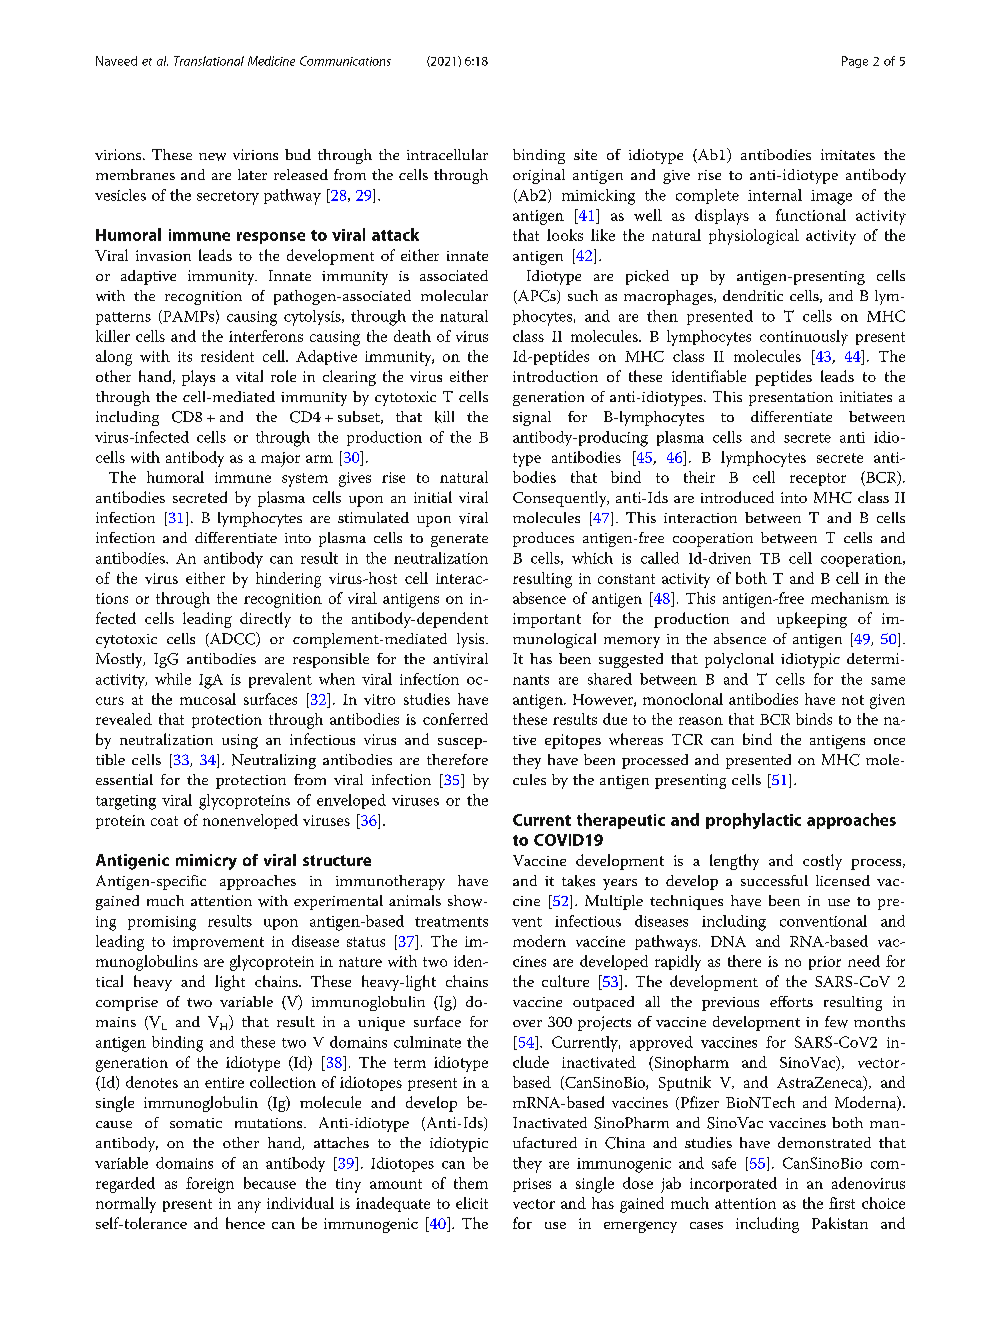 The height and width of the screenshot is (1329, 1001). Describe the element at coordinates (210, 1185) in the screenshot. I see `foreign` at that location.
